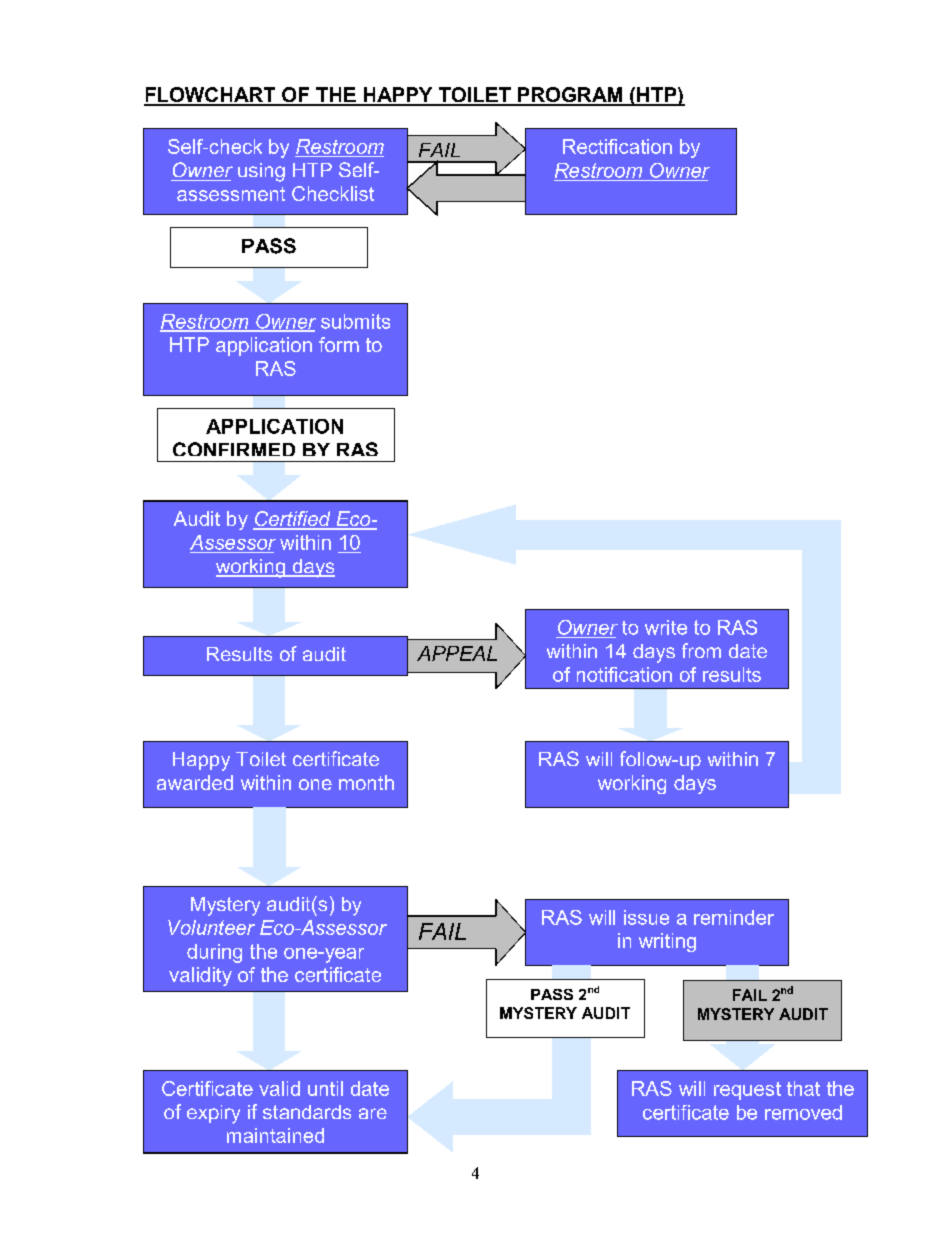 This screenshot has height=1233, width=952. Describe the element at coordinates (373, 1113) in the screenshot. I see `are` at that location.
